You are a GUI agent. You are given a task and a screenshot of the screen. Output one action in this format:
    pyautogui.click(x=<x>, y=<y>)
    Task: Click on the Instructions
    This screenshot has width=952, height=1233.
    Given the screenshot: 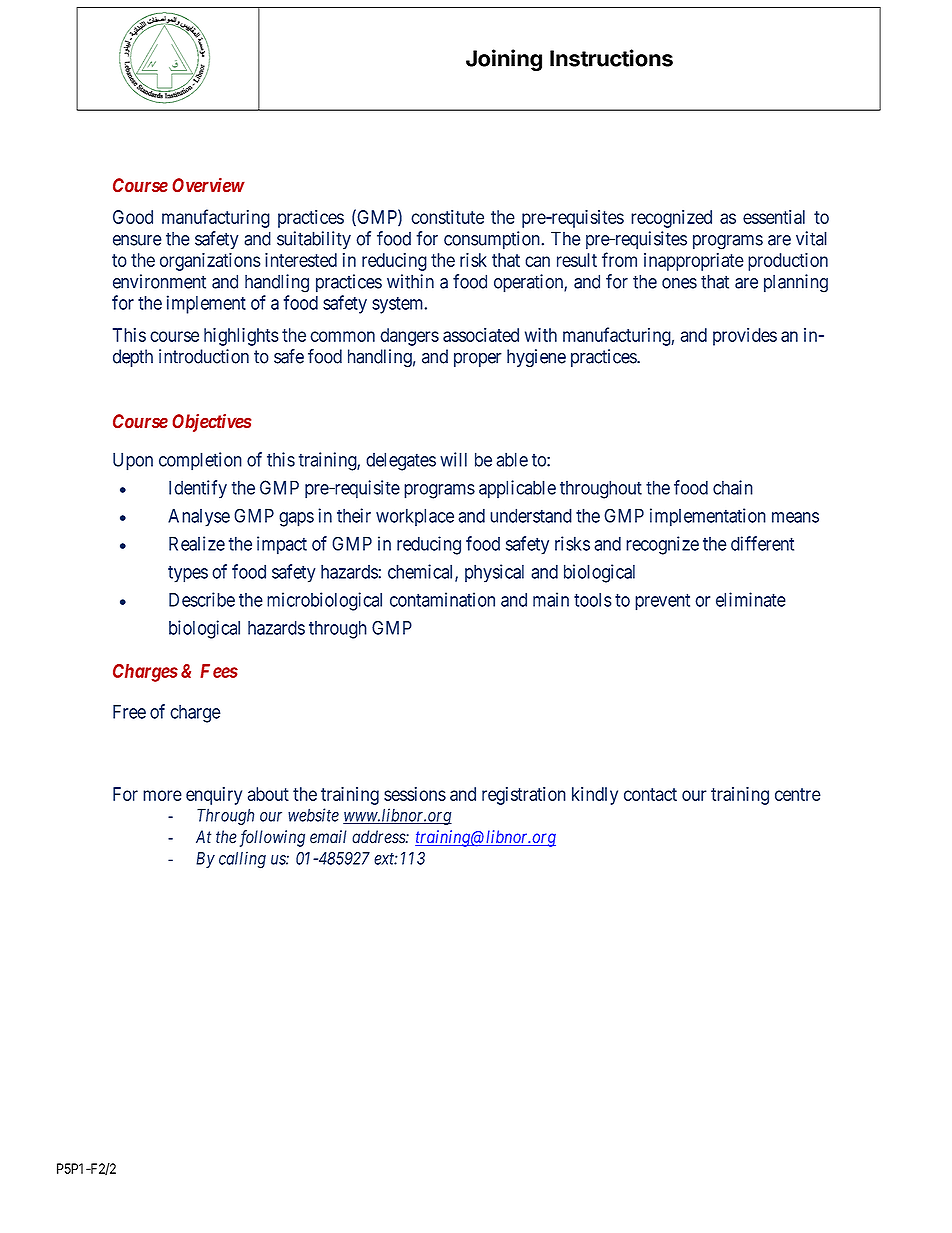 What is the action you would take?
    pyautogui.click(x=611, y=58)
